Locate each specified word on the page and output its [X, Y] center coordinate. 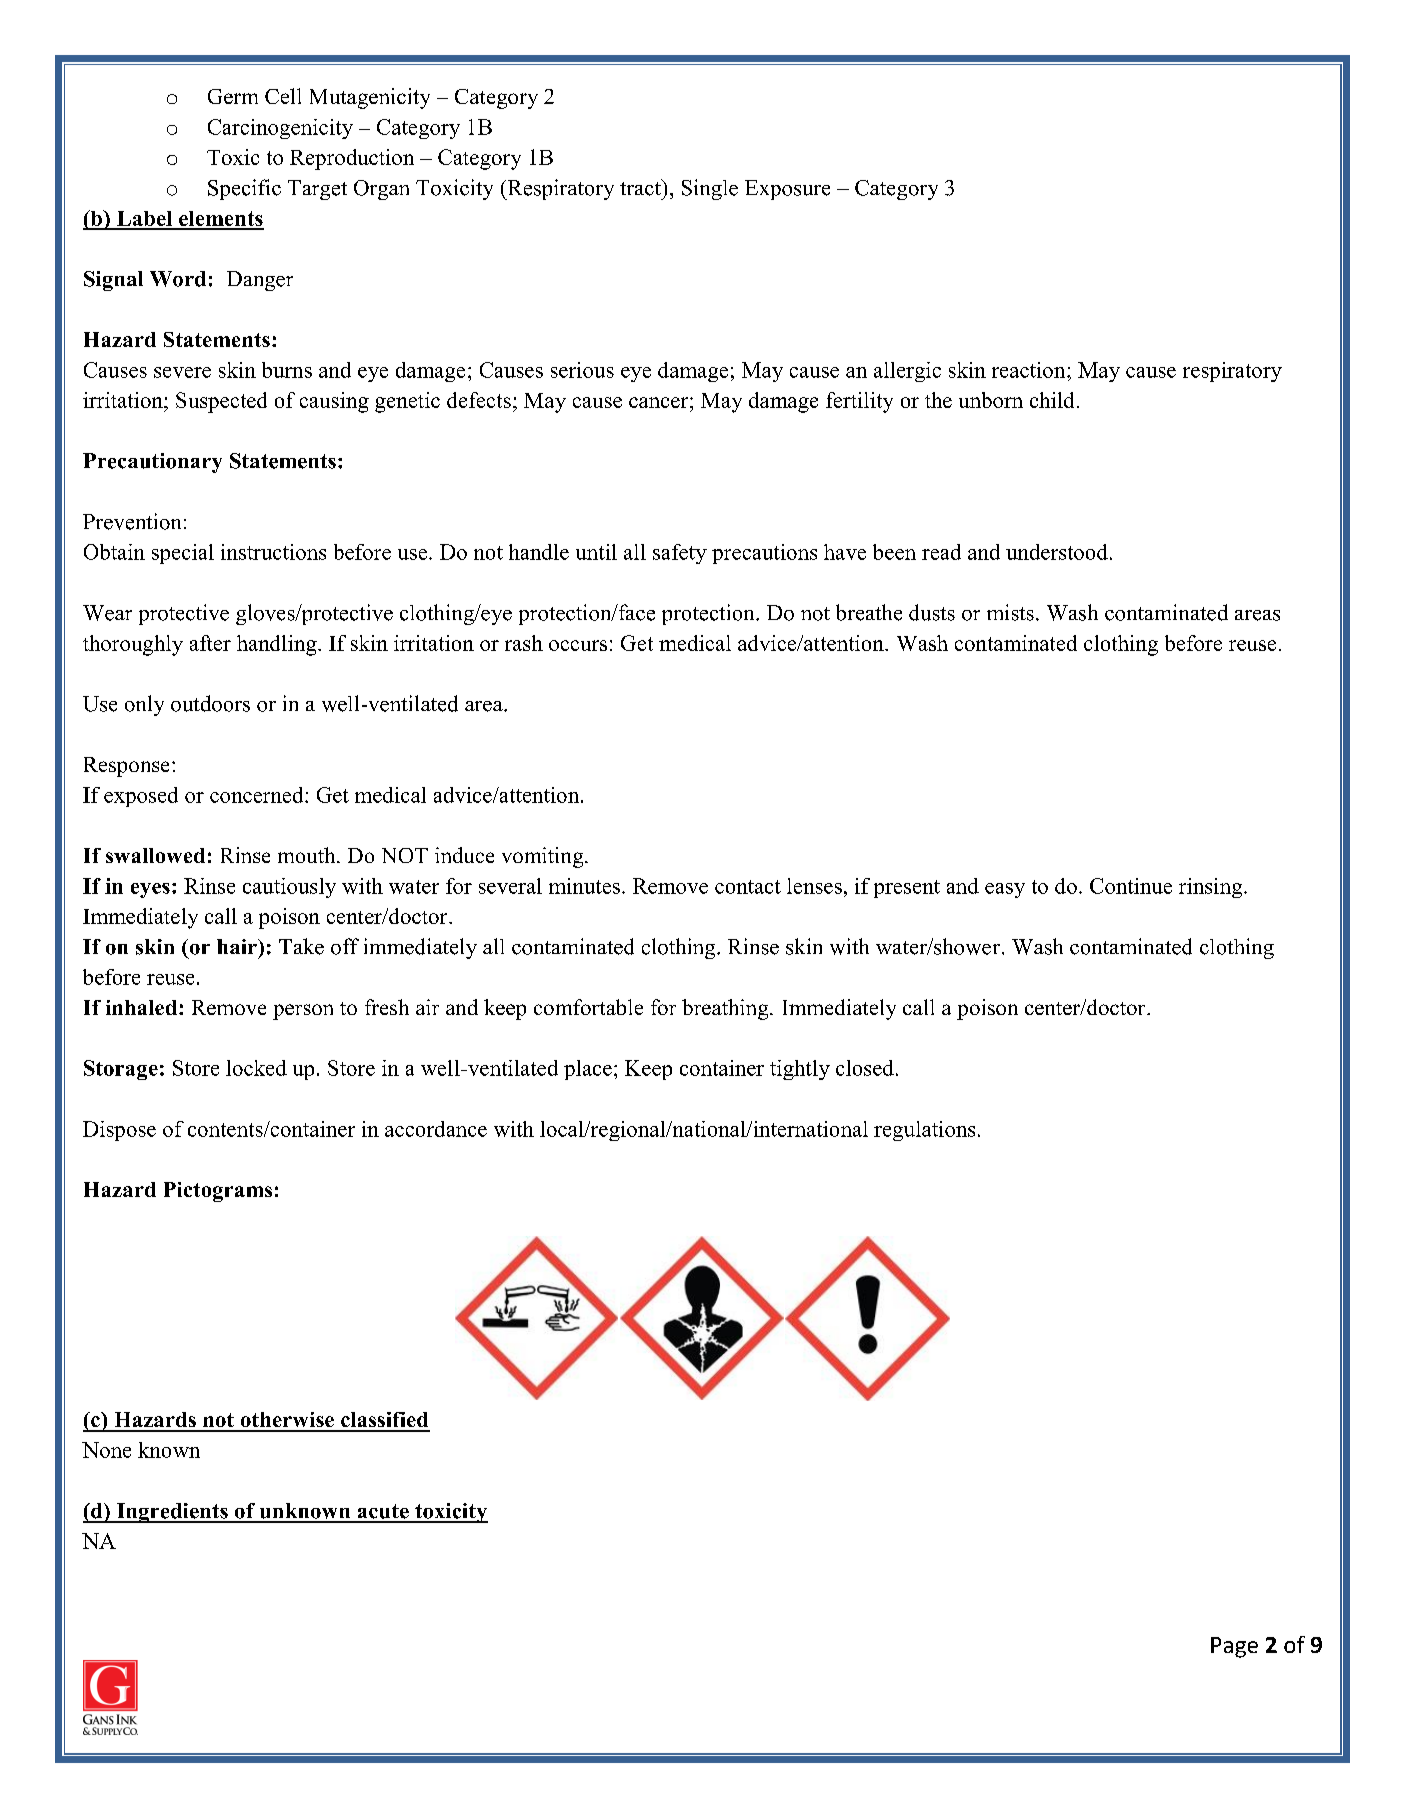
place [588, 1070]
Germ [233, 96]
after [210, 643]
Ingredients [172, 1513]
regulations [924, 1131]
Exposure [787, 190]
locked [256, 1068]
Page [1234, 1647]
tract [641, 187]
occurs [578, 645]
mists [1010, 612]
